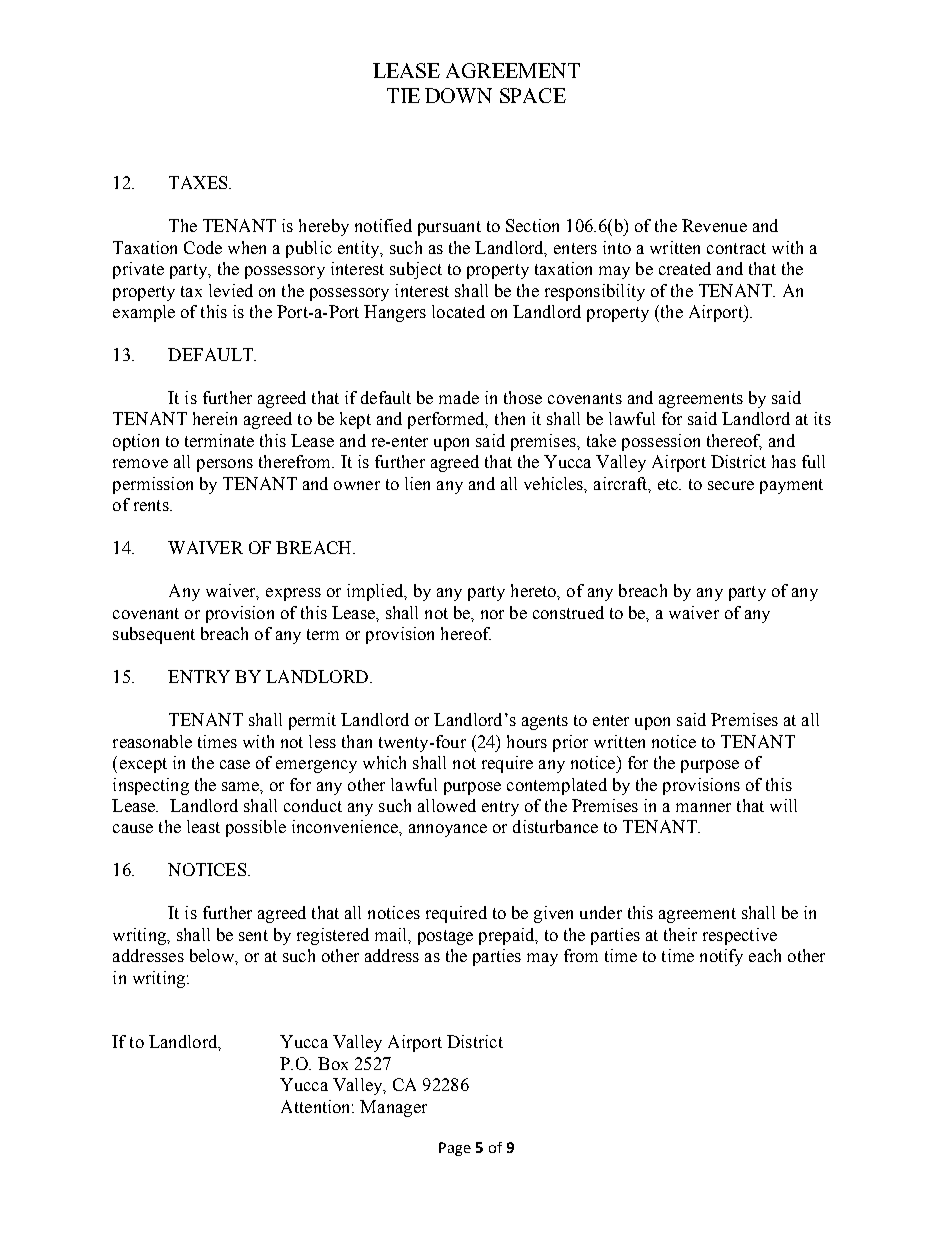 The height and width of the document is (1233, 952). What do you see at coordinates (714, 225) in the document?
I see `Revenue` at bounding box center [714, 225].
